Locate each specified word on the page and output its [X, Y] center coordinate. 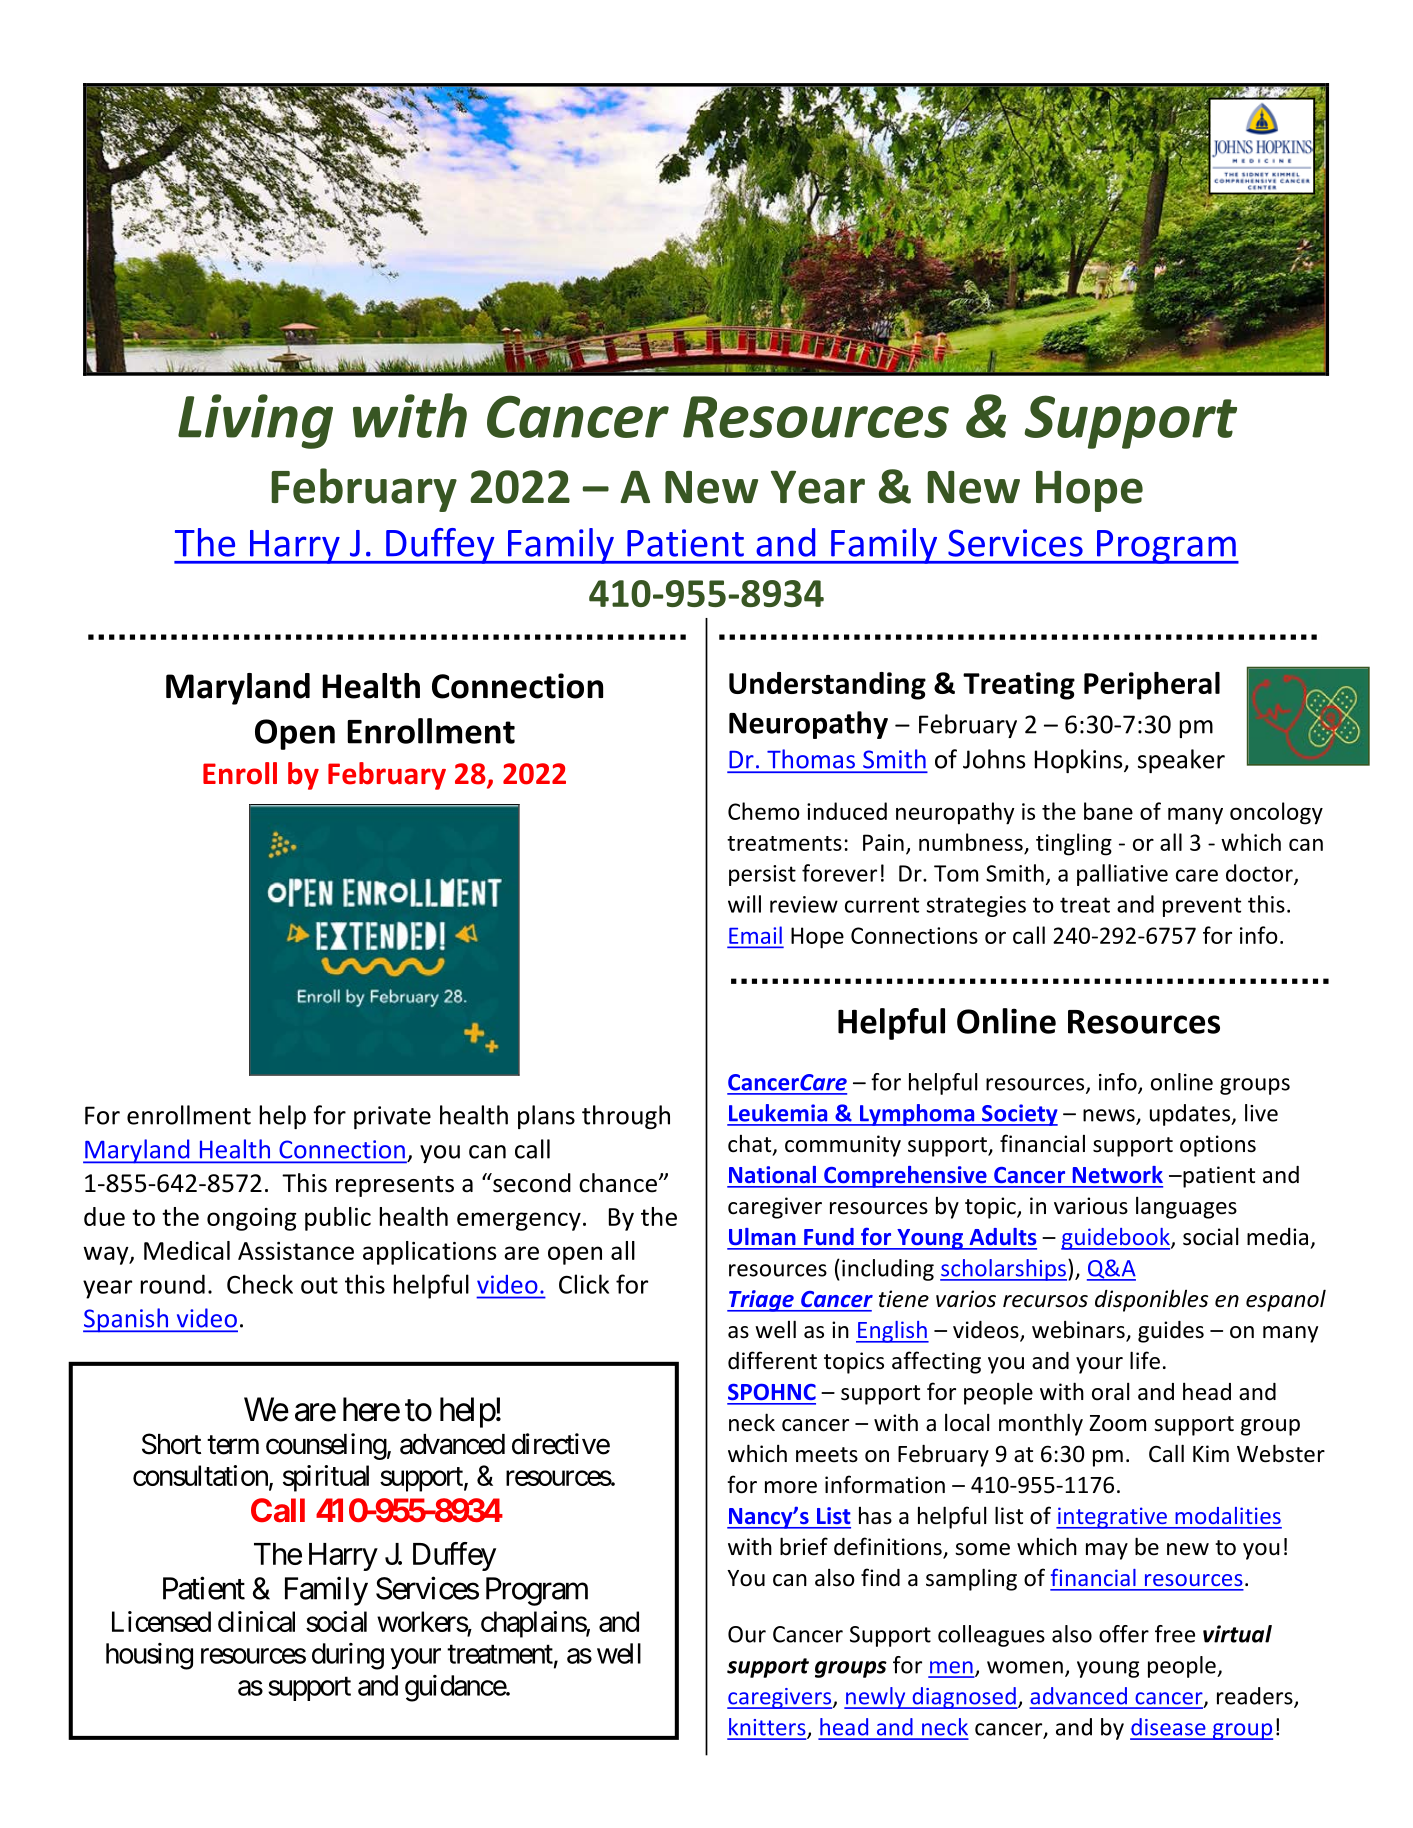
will [744, 904]
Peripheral [1152, 686]
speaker [1181, 761]
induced [847, 811]
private [392, 1117]
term [233, 1445]
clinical [256, 1621]
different [772, 1360]
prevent [1202, 907]
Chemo [764, 811]
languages [1186, 1207]
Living [255, 421]
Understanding [827, 686]
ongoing [251, 1219]
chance [618, 1183]
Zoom [1117, 1423]
